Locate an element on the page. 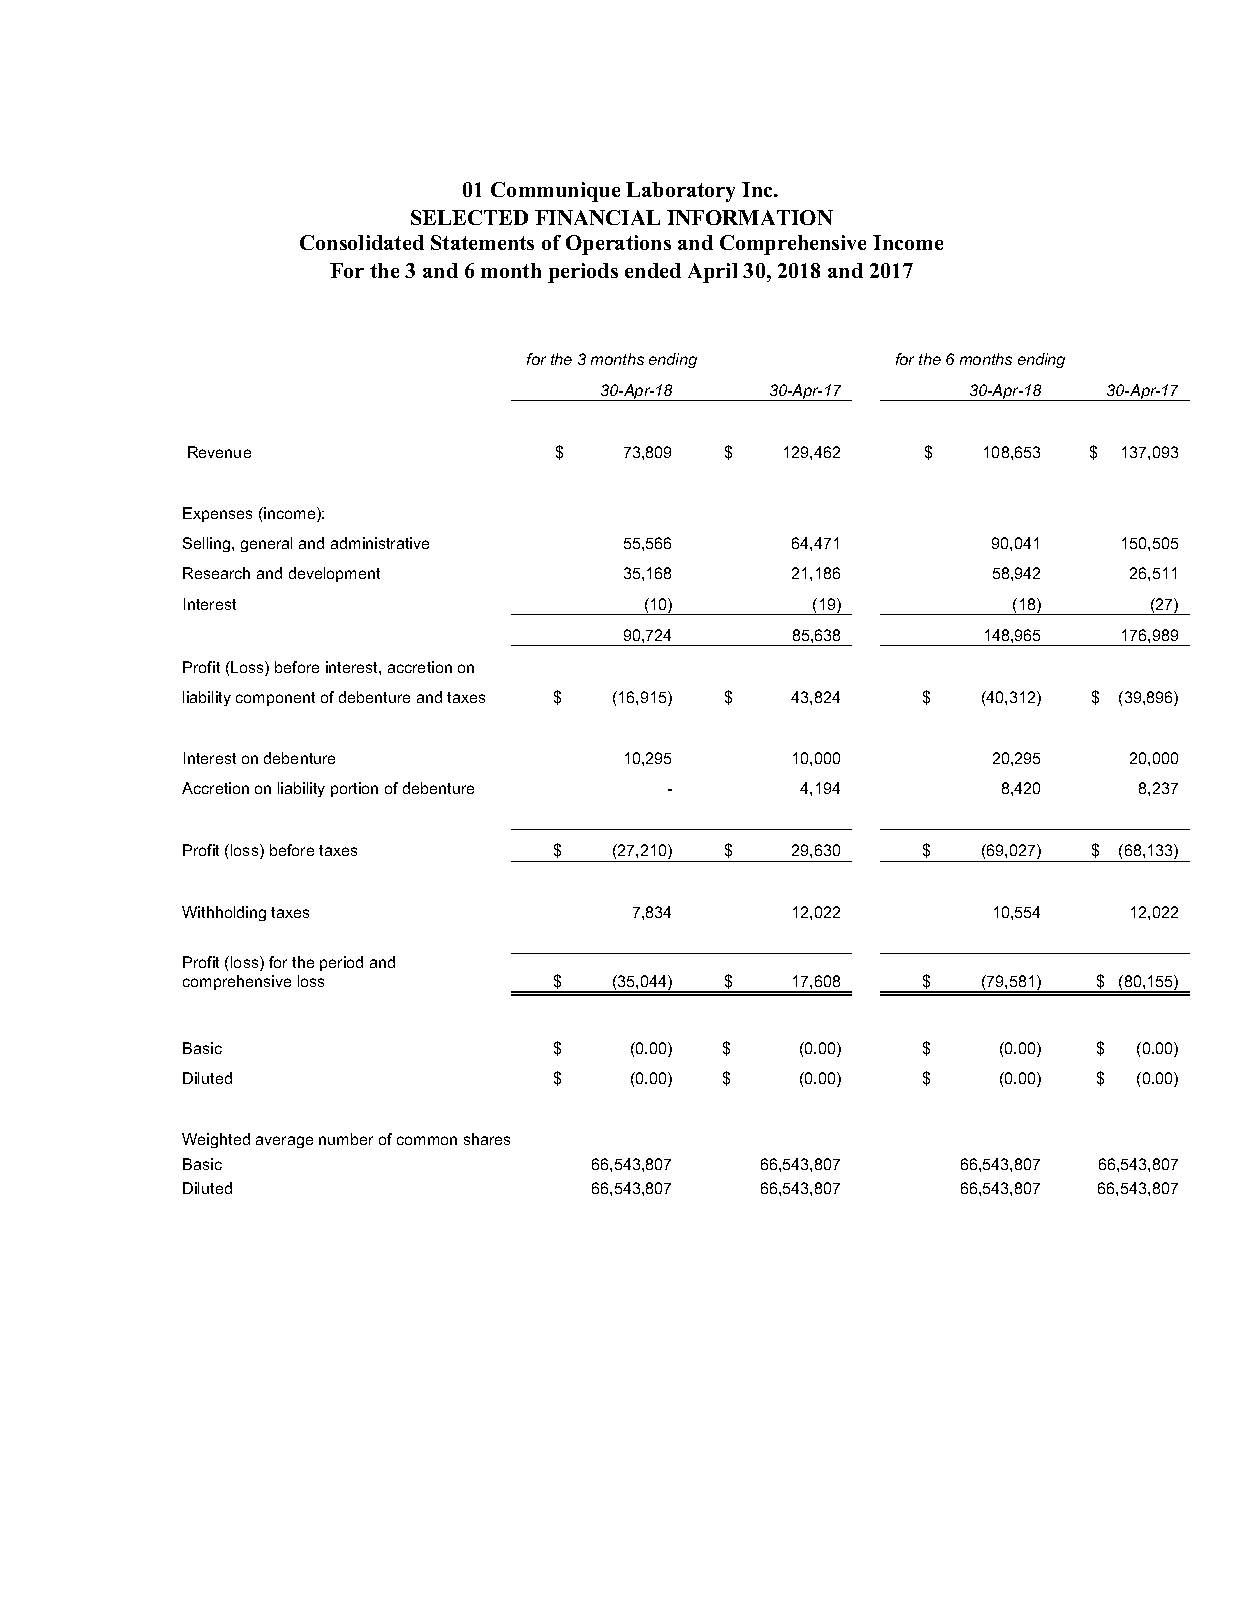  average is located at coordinates (284, 1142).
